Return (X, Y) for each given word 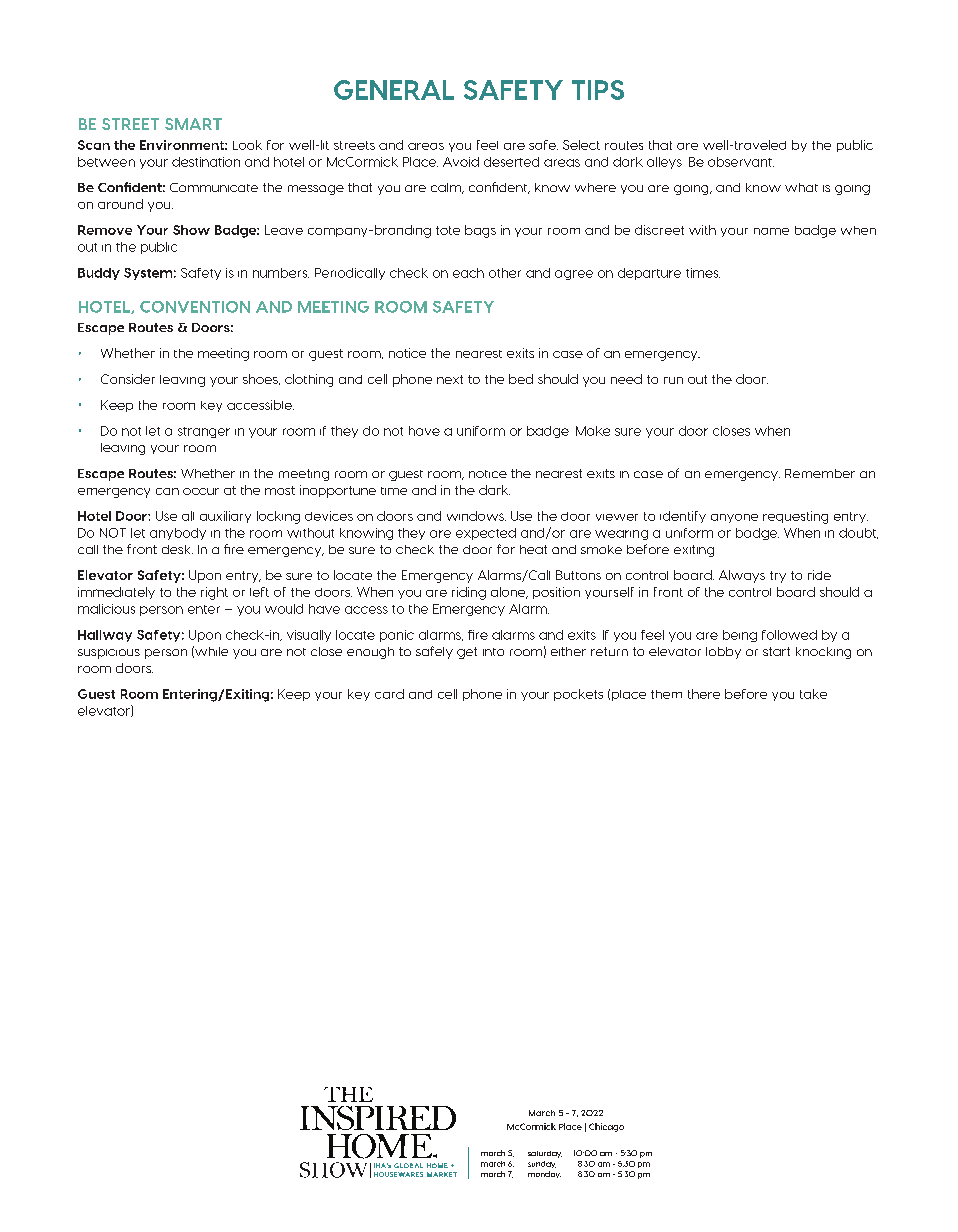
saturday (545, 1154)
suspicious (109, 654)
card (389, 694)
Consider (128, 379)
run (673, 380)
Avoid (461, 162)
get (467, 653)
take (813, 694)
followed (789, 635)
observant (741, 162)
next (450, 379)
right (214, 593)
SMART (193, 124)
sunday (542, 1164)
